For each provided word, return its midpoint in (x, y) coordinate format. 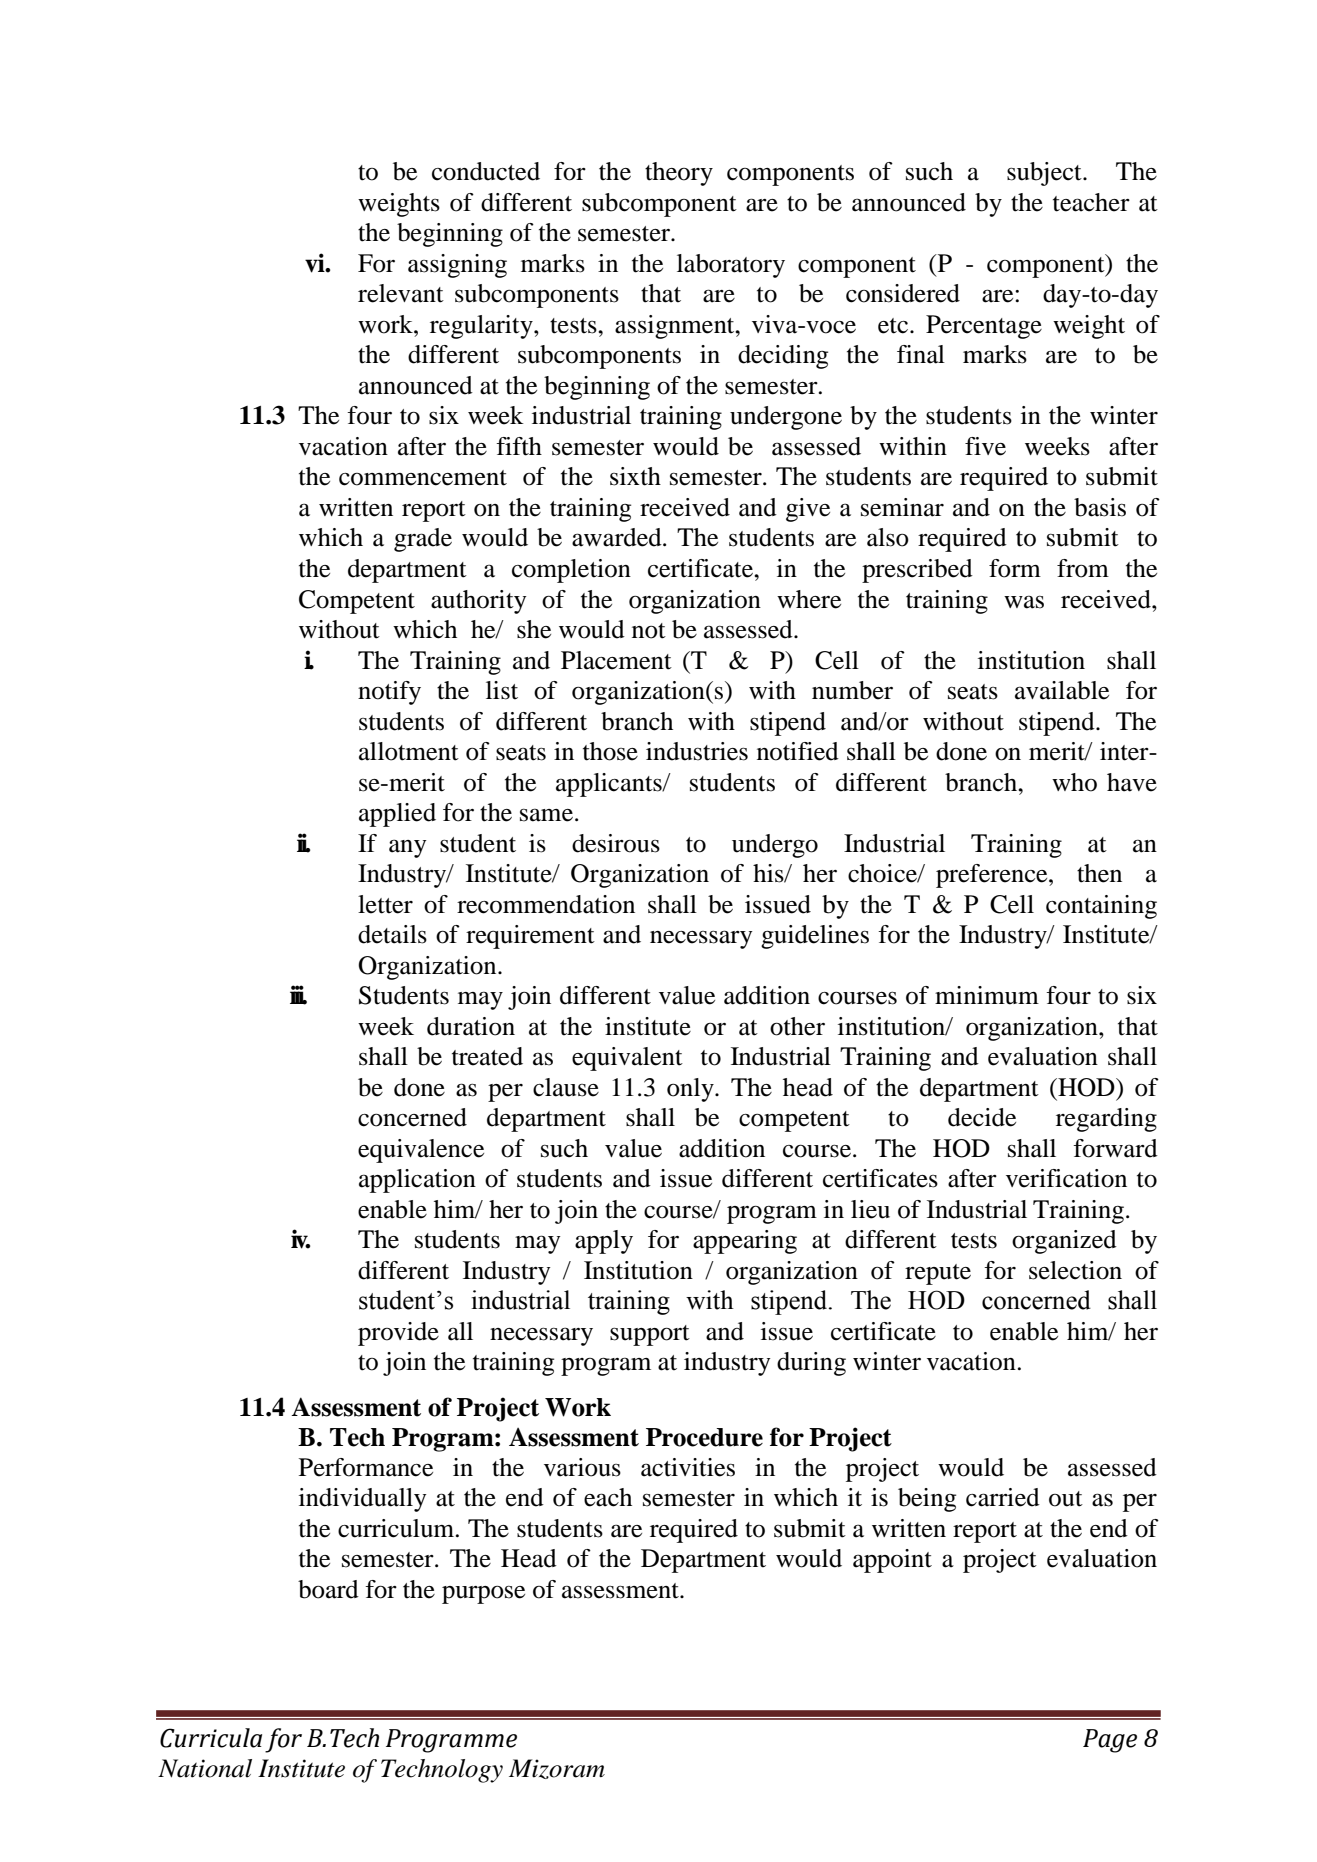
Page (1110, 1741)
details (392, 934)
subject (1045, 174)
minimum (987, 995)
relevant (401, 293)
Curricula (211, 1738)
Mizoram (557, 1769)
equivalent (627, 1059)
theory (679, 174)
